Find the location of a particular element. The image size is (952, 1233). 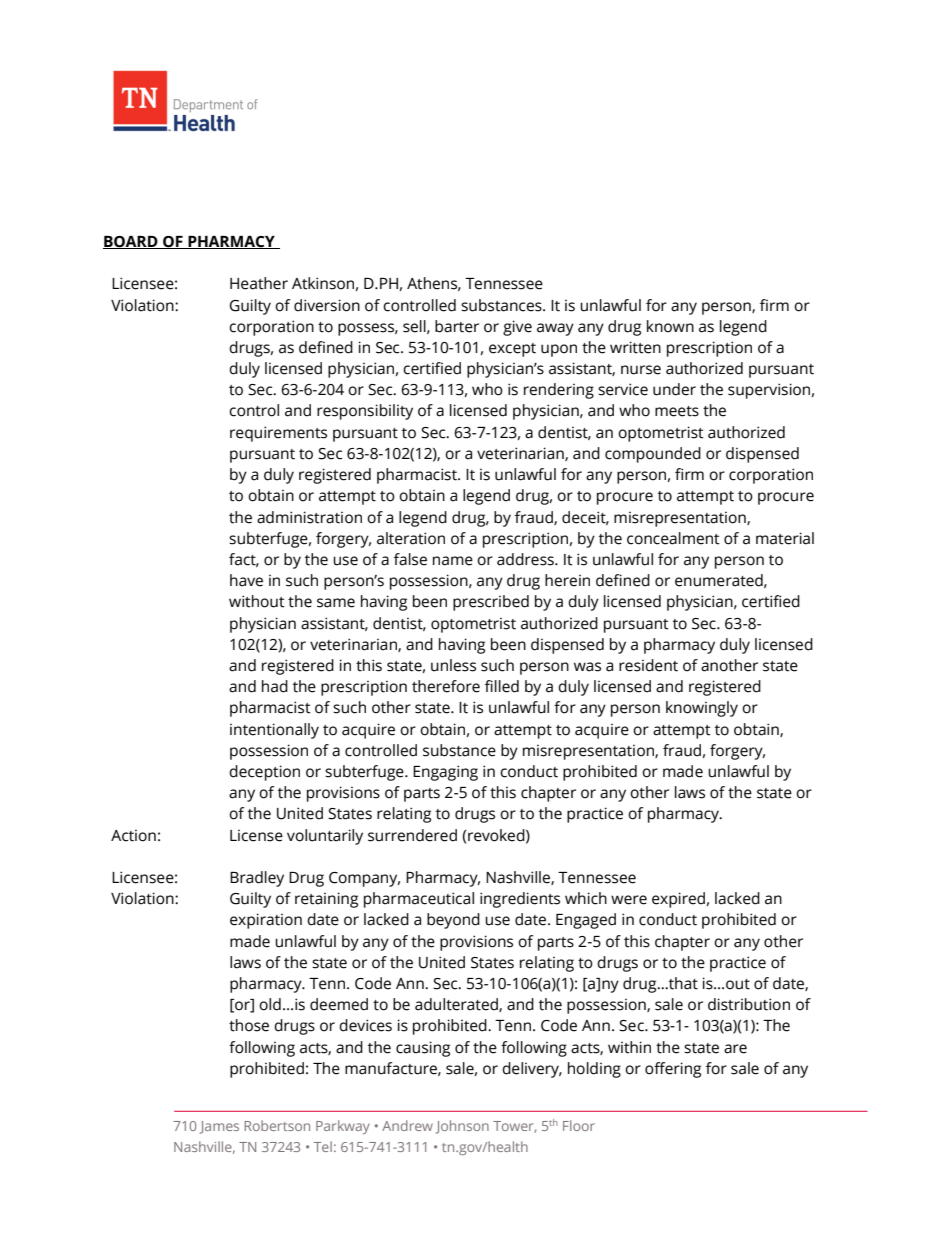

Johnson is located at coordinates (462, 1127).
